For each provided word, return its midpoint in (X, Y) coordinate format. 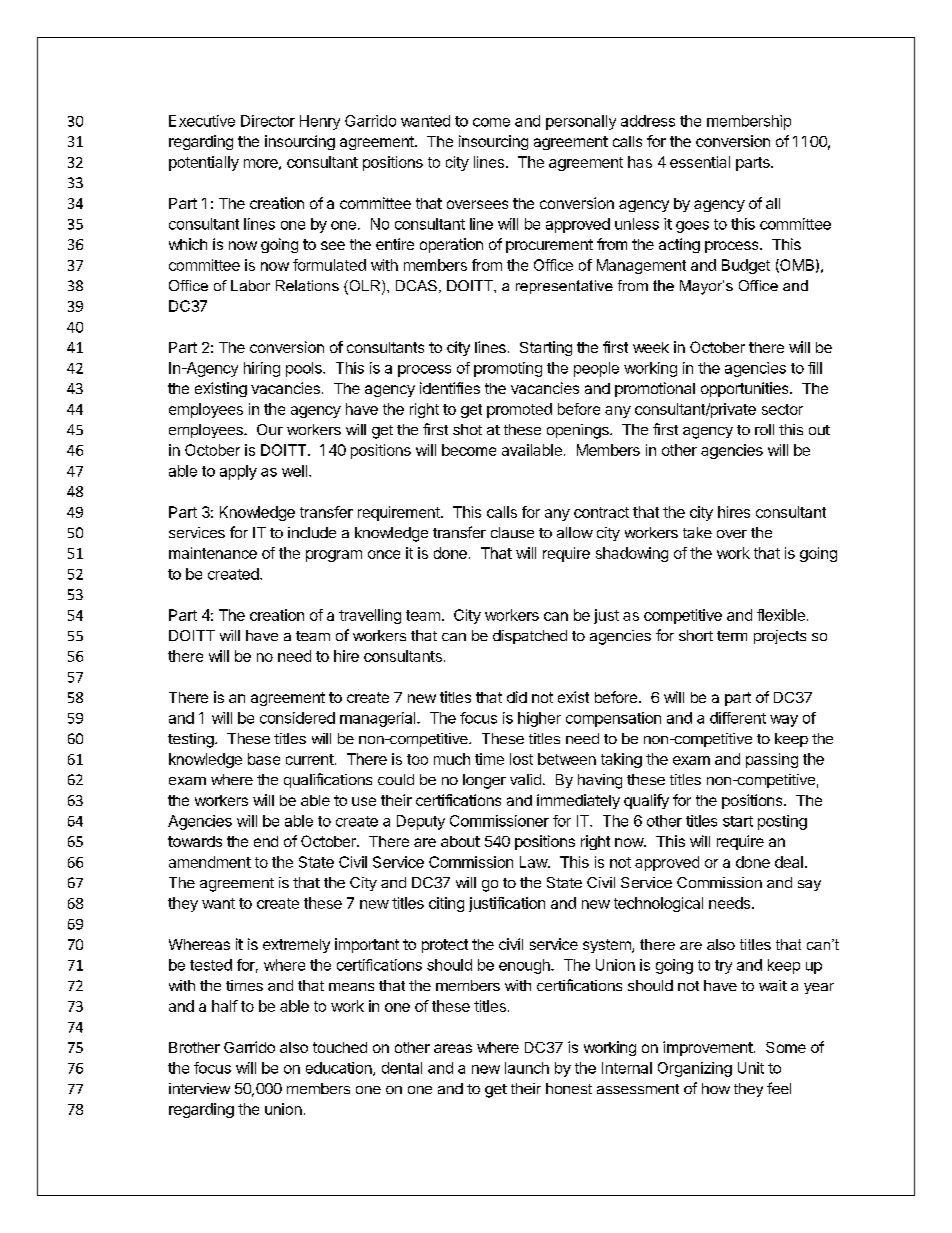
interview (199, 1088)
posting (782, 822)
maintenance (213, 553)
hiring (262, 369)
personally (581, 122)
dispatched (530, 637)
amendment (210, 862)
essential (700, 162)
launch (527, 1068)
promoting (508, 369)
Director (268, 121)
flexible (781, 615)
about (460, 841)
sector (782, 409)
